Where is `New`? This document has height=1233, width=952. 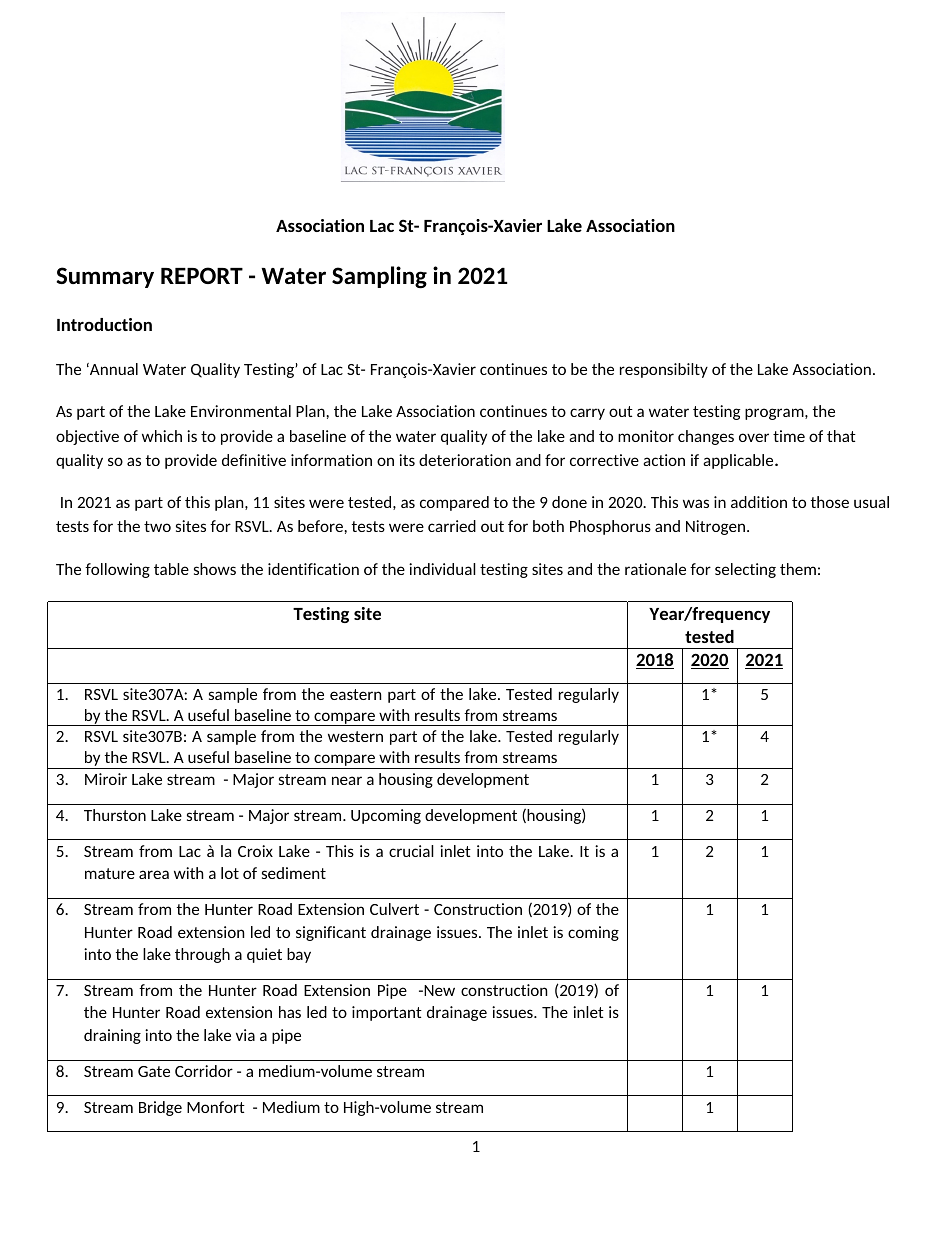
New is located at coordinates (438, 990).
